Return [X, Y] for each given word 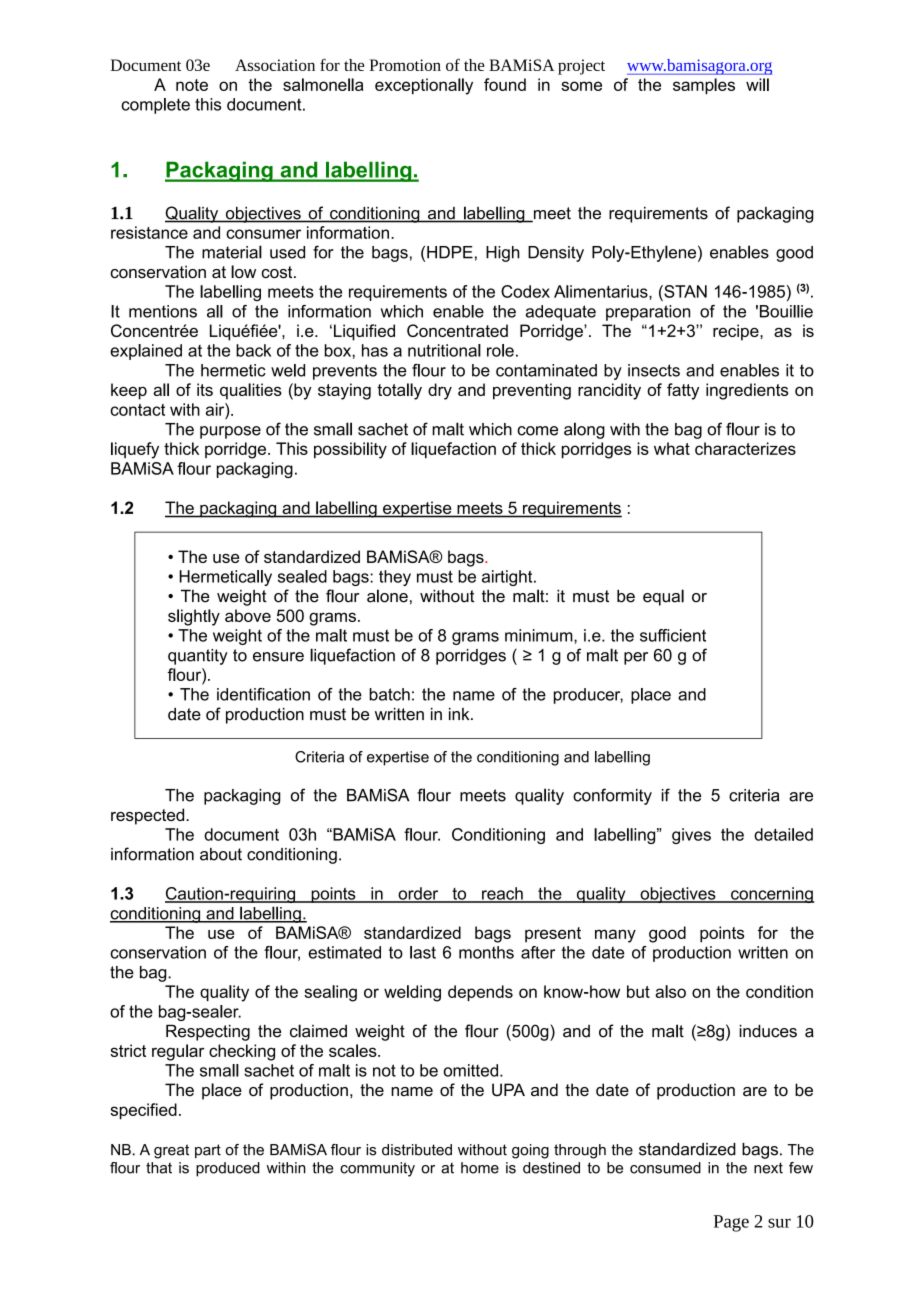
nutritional [444, 350]
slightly [194, 617]
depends [480, 993]
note [192, 85]
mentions [163, 311]
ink [460, 714]
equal [663, 597]
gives [691, 836]
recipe [737, 332]
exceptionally [424, 86]
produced [228, 1169]
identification [263, 694]
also [670, 991]
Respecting [208, 1032]
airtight [508, 578]
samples [704, 86]
